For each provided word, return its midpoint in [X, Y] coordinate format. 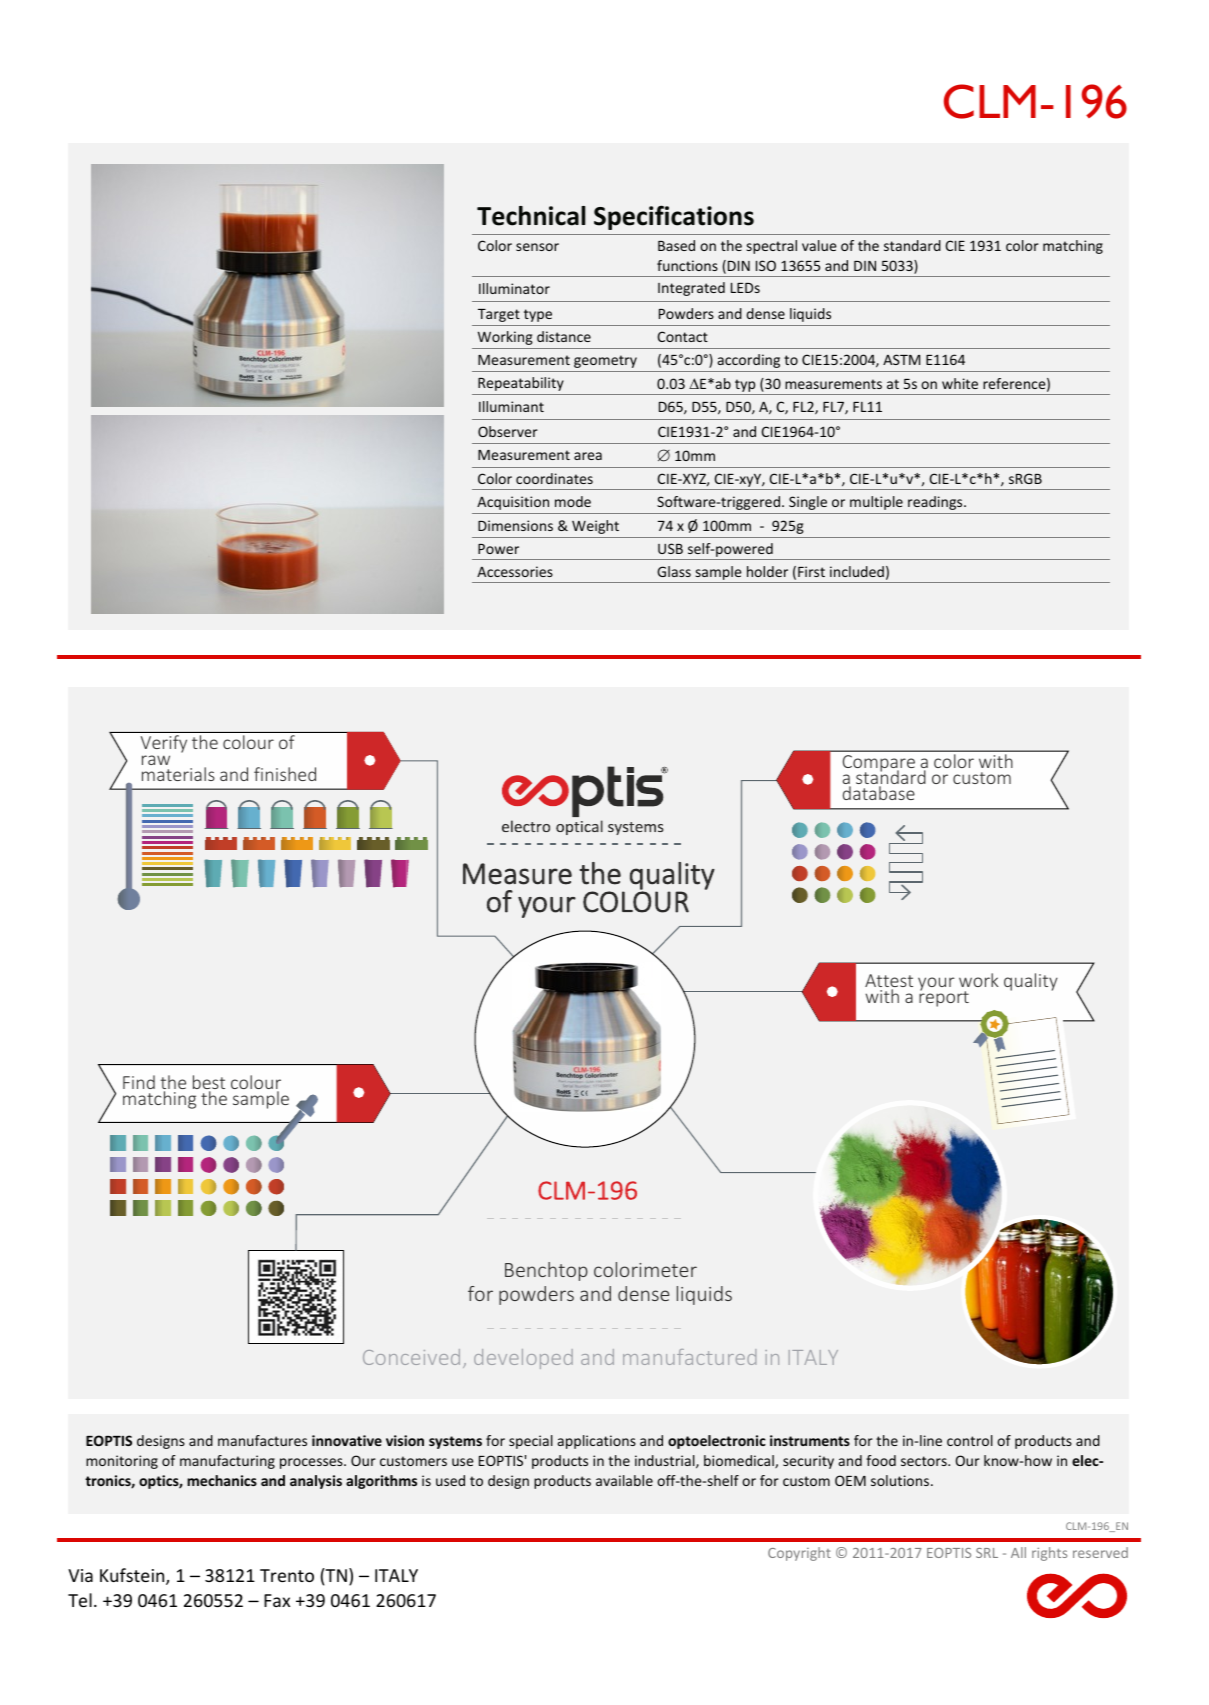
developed [523, 1359]
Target [499, 315]
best [209, 1083]
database [879, 793]
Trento [287, 1575]
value [819, 245]
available [624, 1480]
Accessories [515, 571]
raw [156, 760]
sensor [537, 247]
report [944, 998]
